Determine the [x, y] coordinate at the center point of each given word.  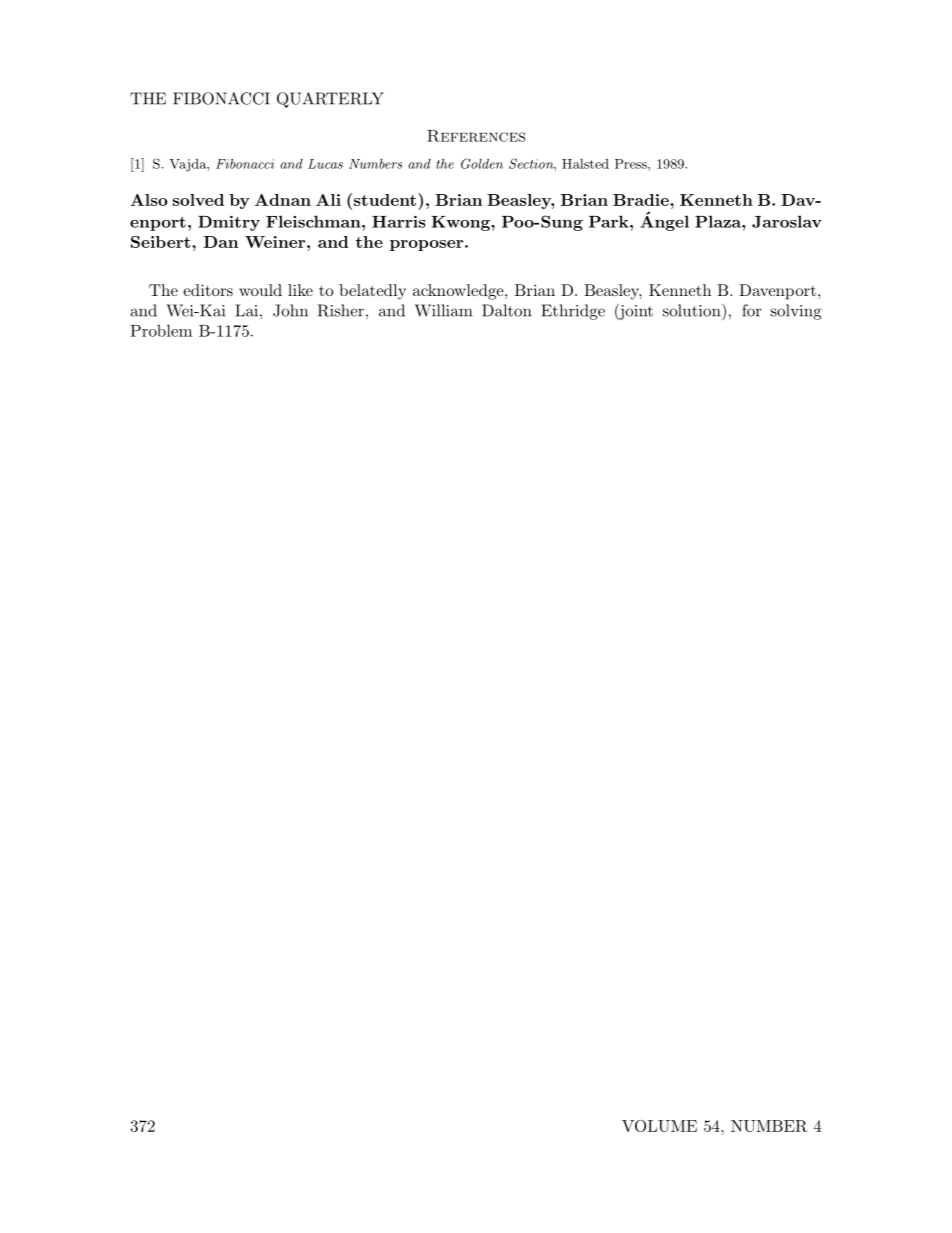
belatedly [372, 292]
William [443, 310]
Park [610, 221]
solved [198, 200]
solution [693, 310]
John [290, 310]
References [476, 136]
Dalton [506, 310]
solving [796, 312]
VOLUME [659, 1126]
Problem [161, 330]
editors [208, 290]
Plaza [719, 221]
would [260, 290]
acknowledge [459, 292]
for [752, 310]
